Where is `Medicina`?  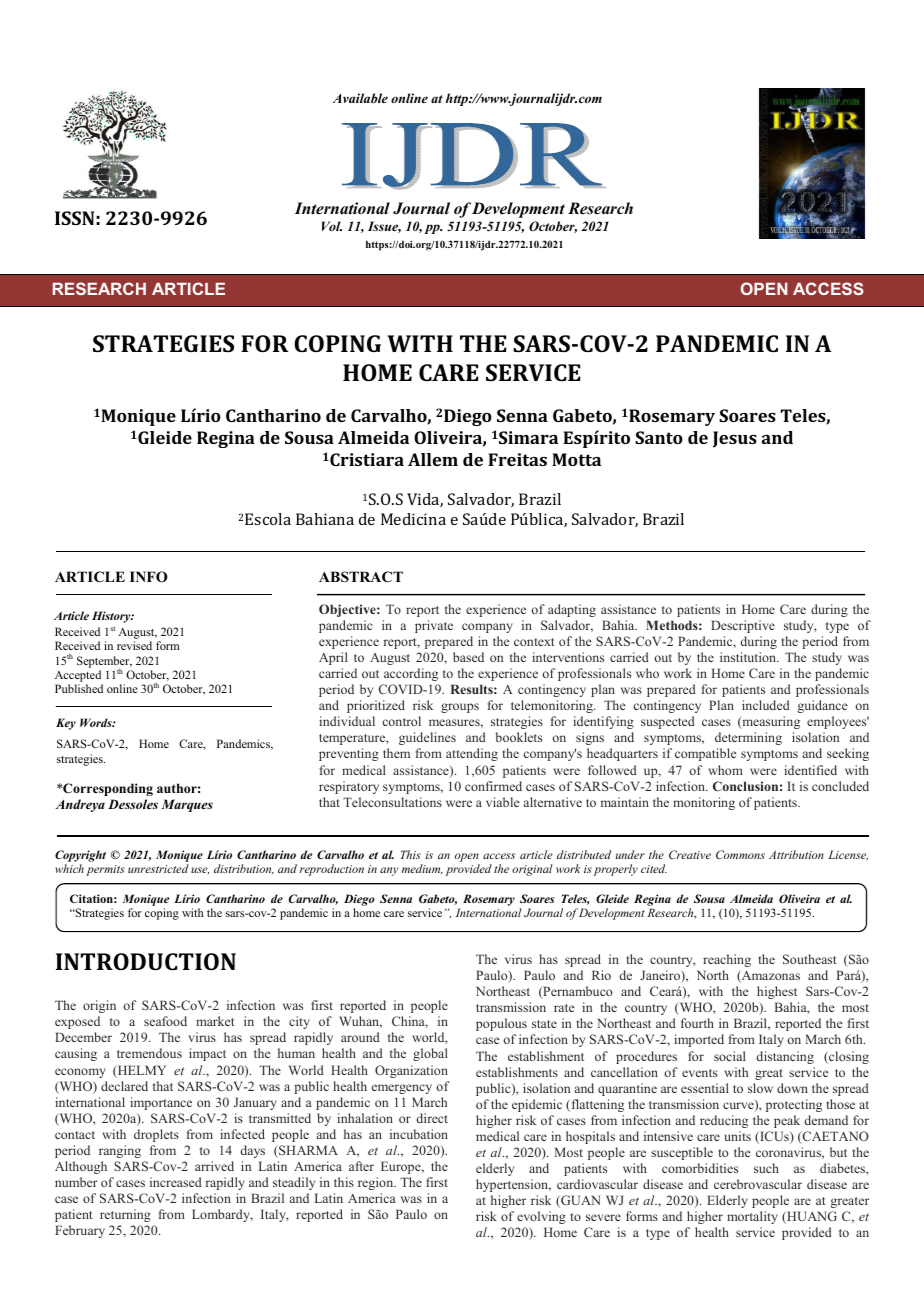
Medicina is located at coordinates (413, 519).
